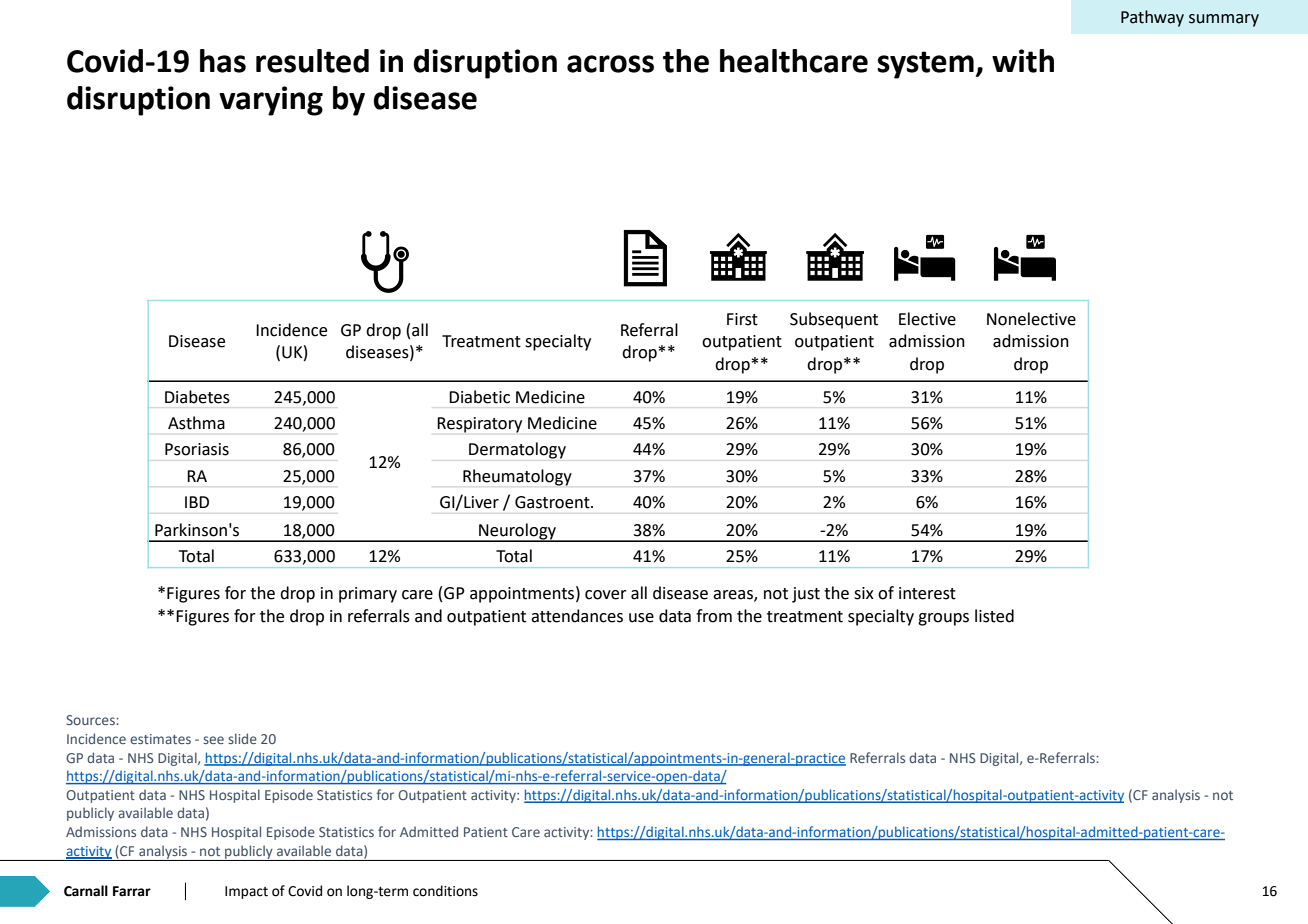  What do you see at coordinates (517, 450) in the page?
I see `Dermatology` at bounding box center [517, 450].
